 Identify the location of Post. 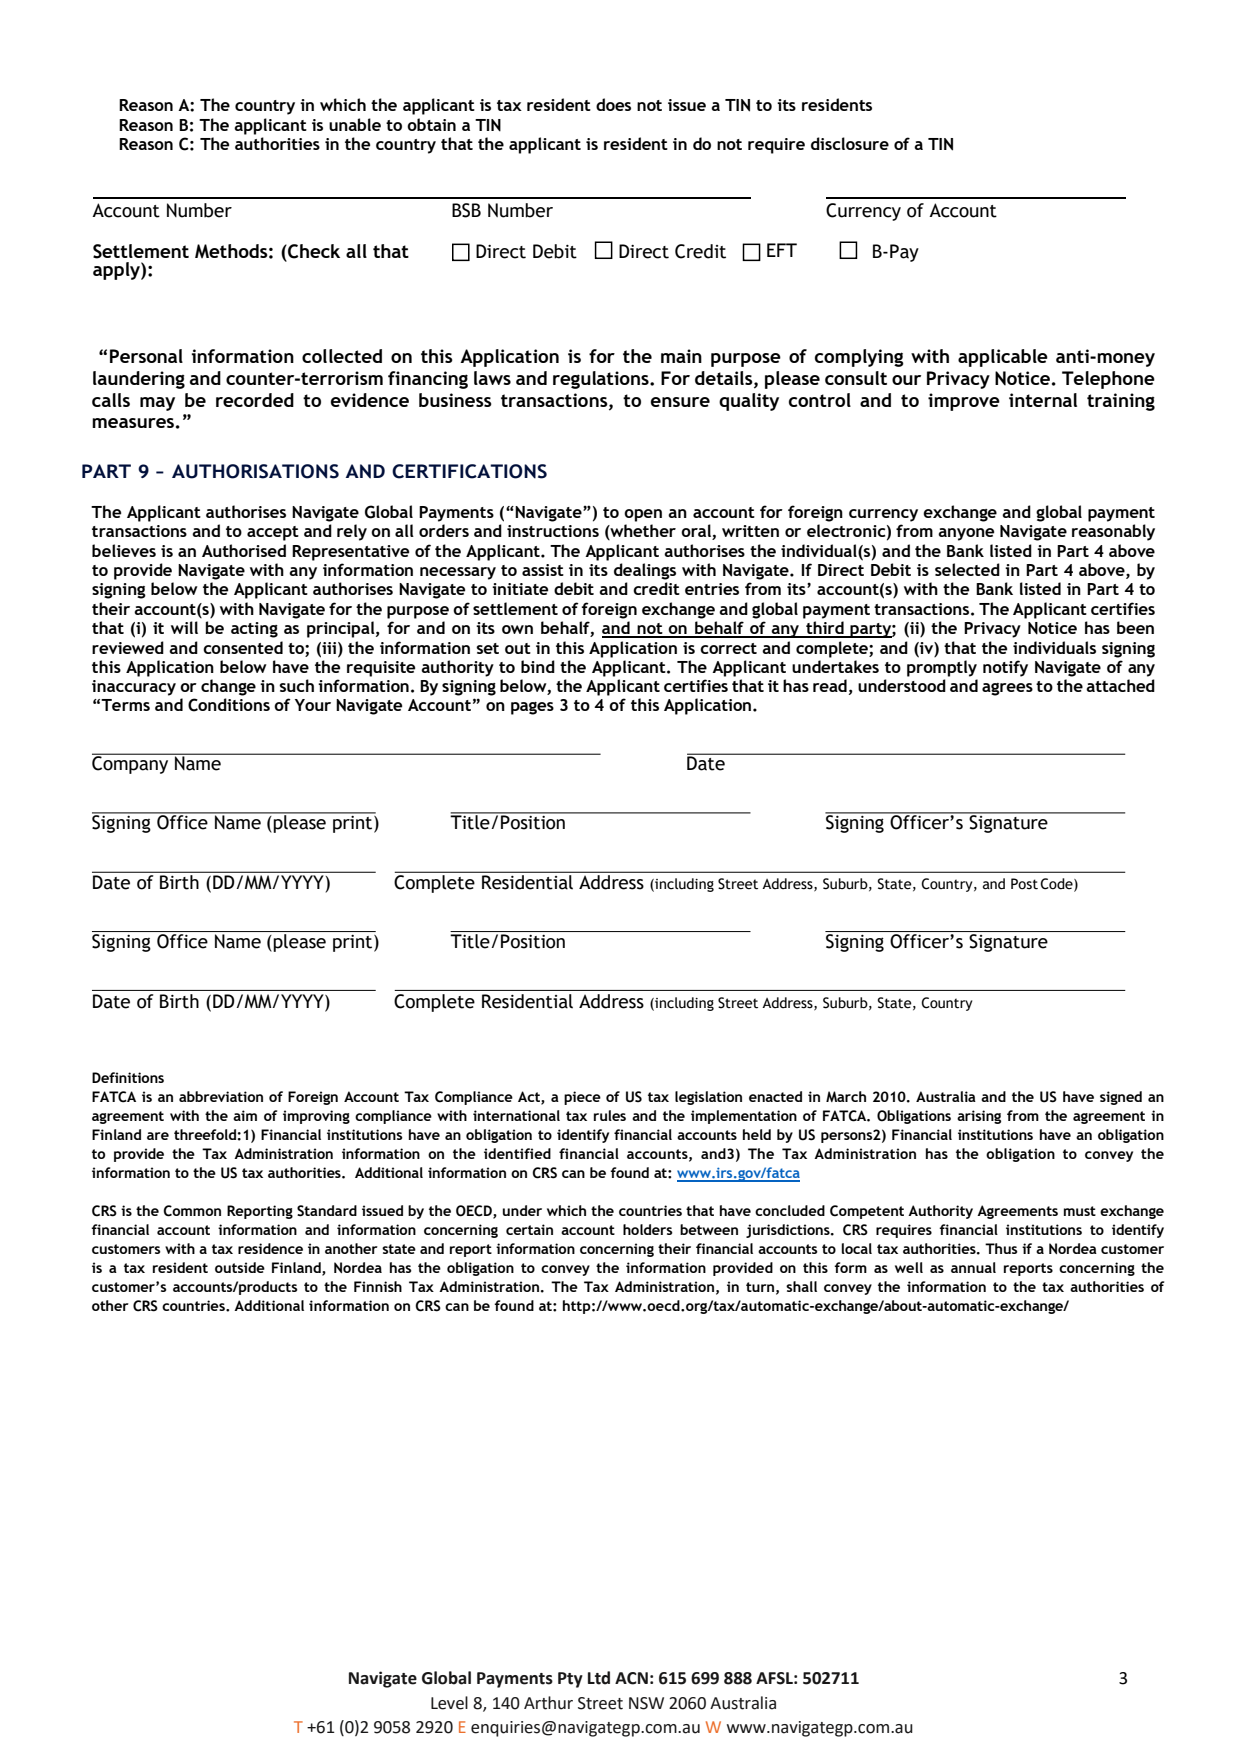
(1024, 884).
